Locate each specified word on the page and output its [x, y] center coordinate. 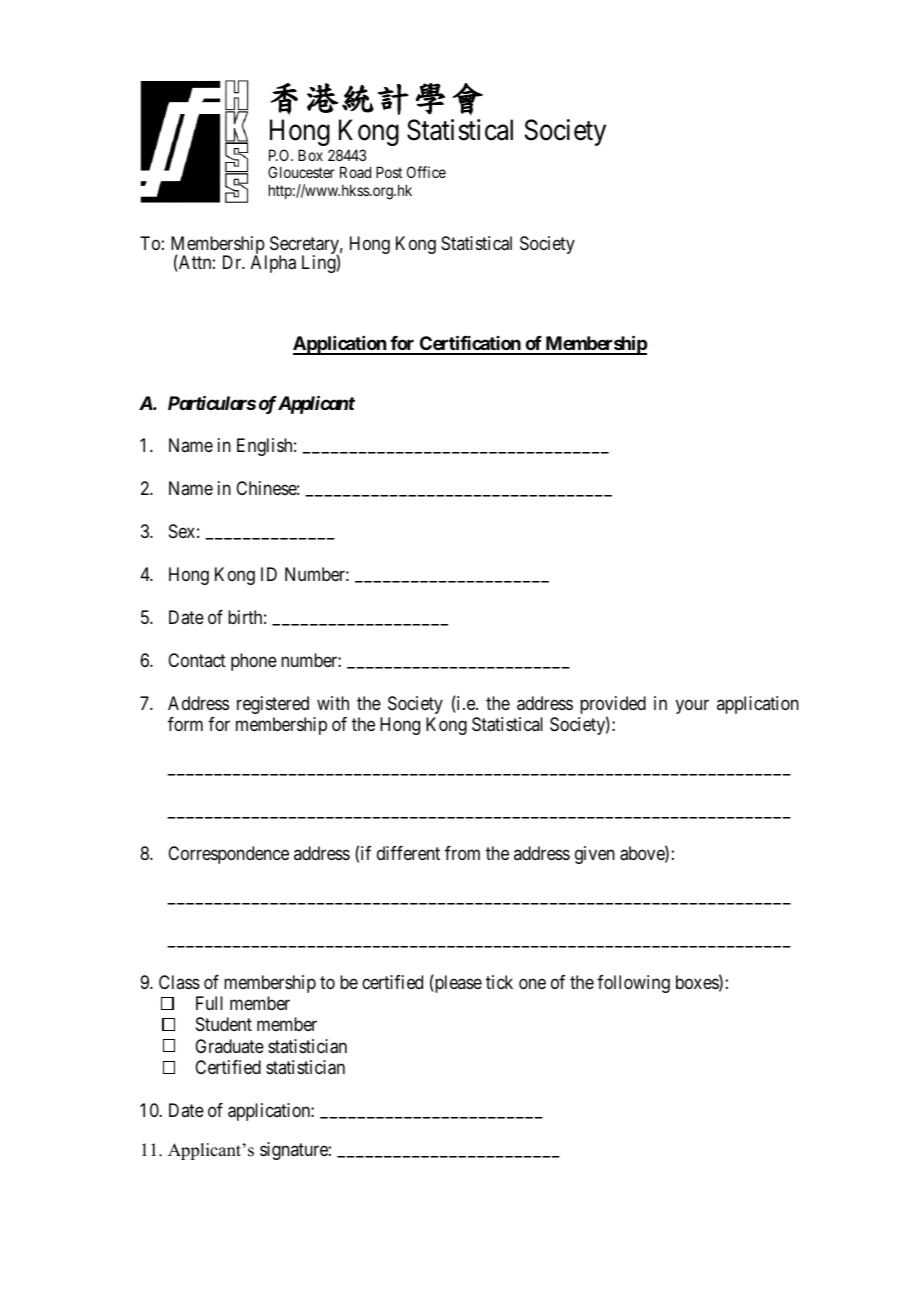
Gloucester [301, 172]
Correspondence [228, 855]
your [692, 706]
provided [613, 706]
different [408, 853]
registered [273, 705]
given [595, 855]
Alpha [273, 264]
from [462, 853]
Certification [470, 344]
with [333, 703]
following [633, 984]
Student [224, 1024]
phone [254, 662]
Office [426, 172]
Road [355, 172]
